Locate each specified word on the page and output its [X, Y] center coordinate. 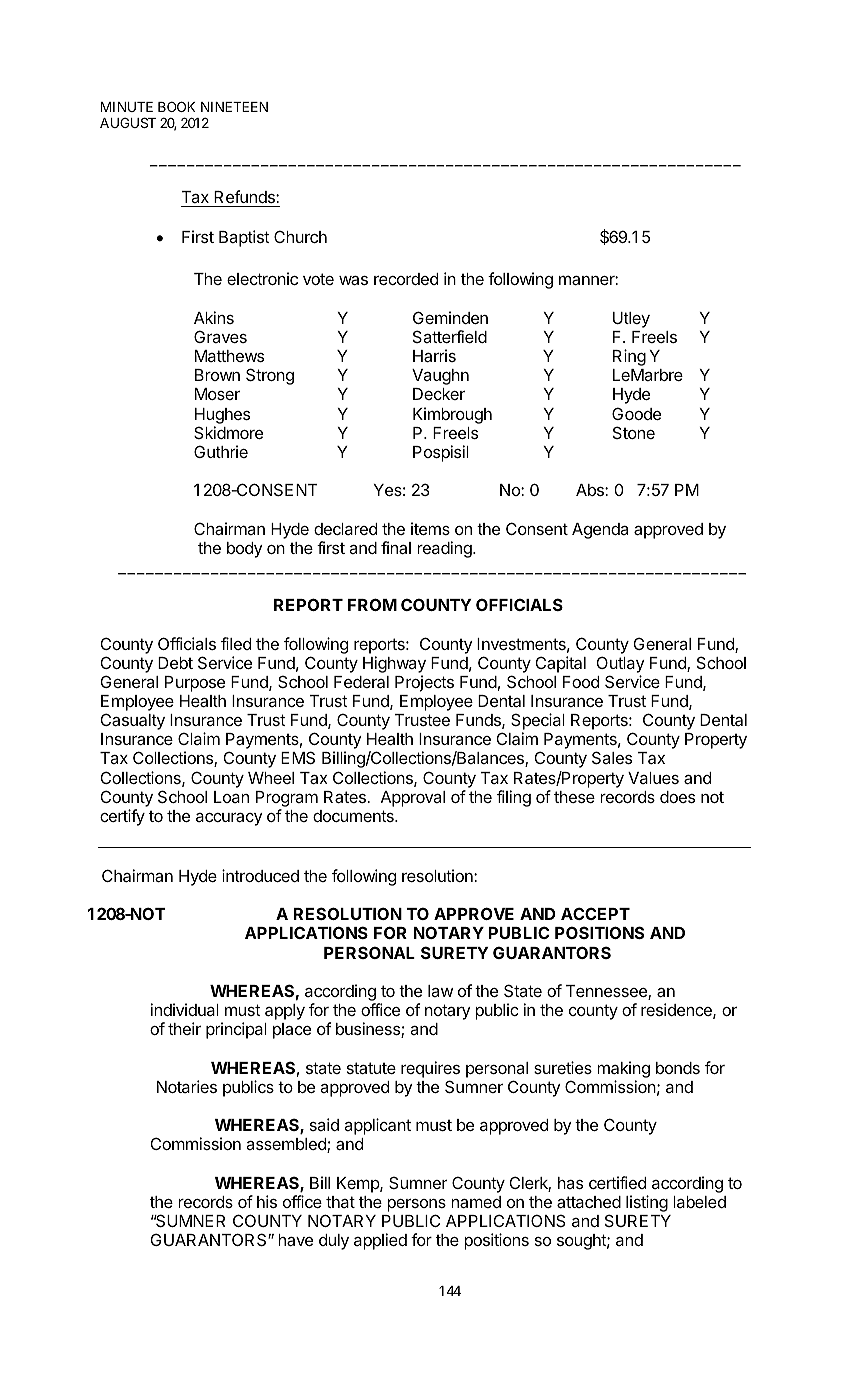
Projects [424, 683]
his [267, 1201]
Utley [631, 320]
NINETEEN [234, 107]
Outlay [620, 664]
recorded [406, 279]
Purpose [195, 684]
